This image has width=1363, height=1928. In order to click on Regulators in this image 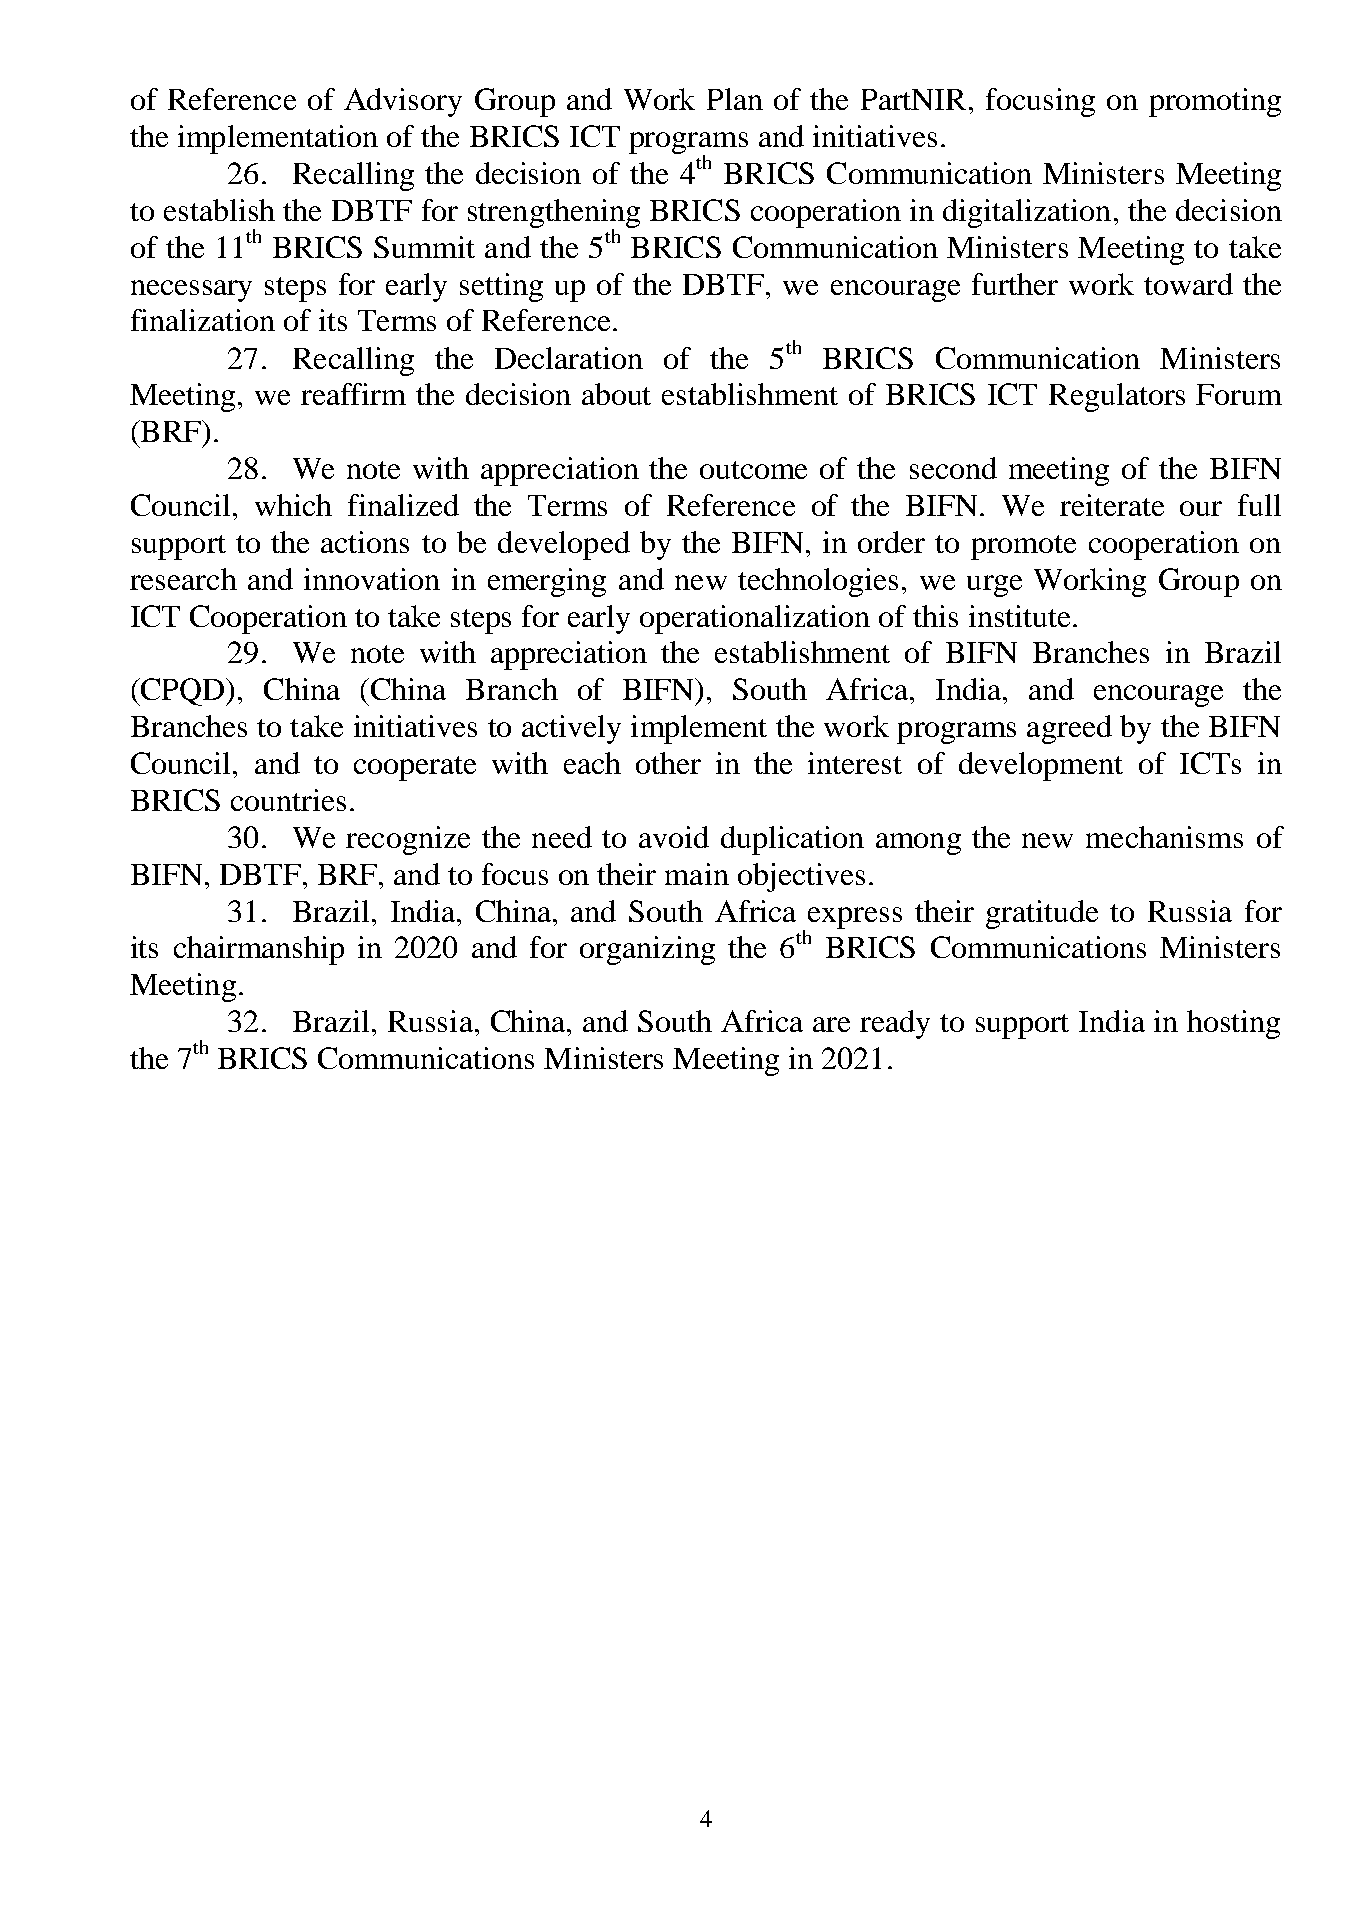, I will do `click(1117, 397)`.
